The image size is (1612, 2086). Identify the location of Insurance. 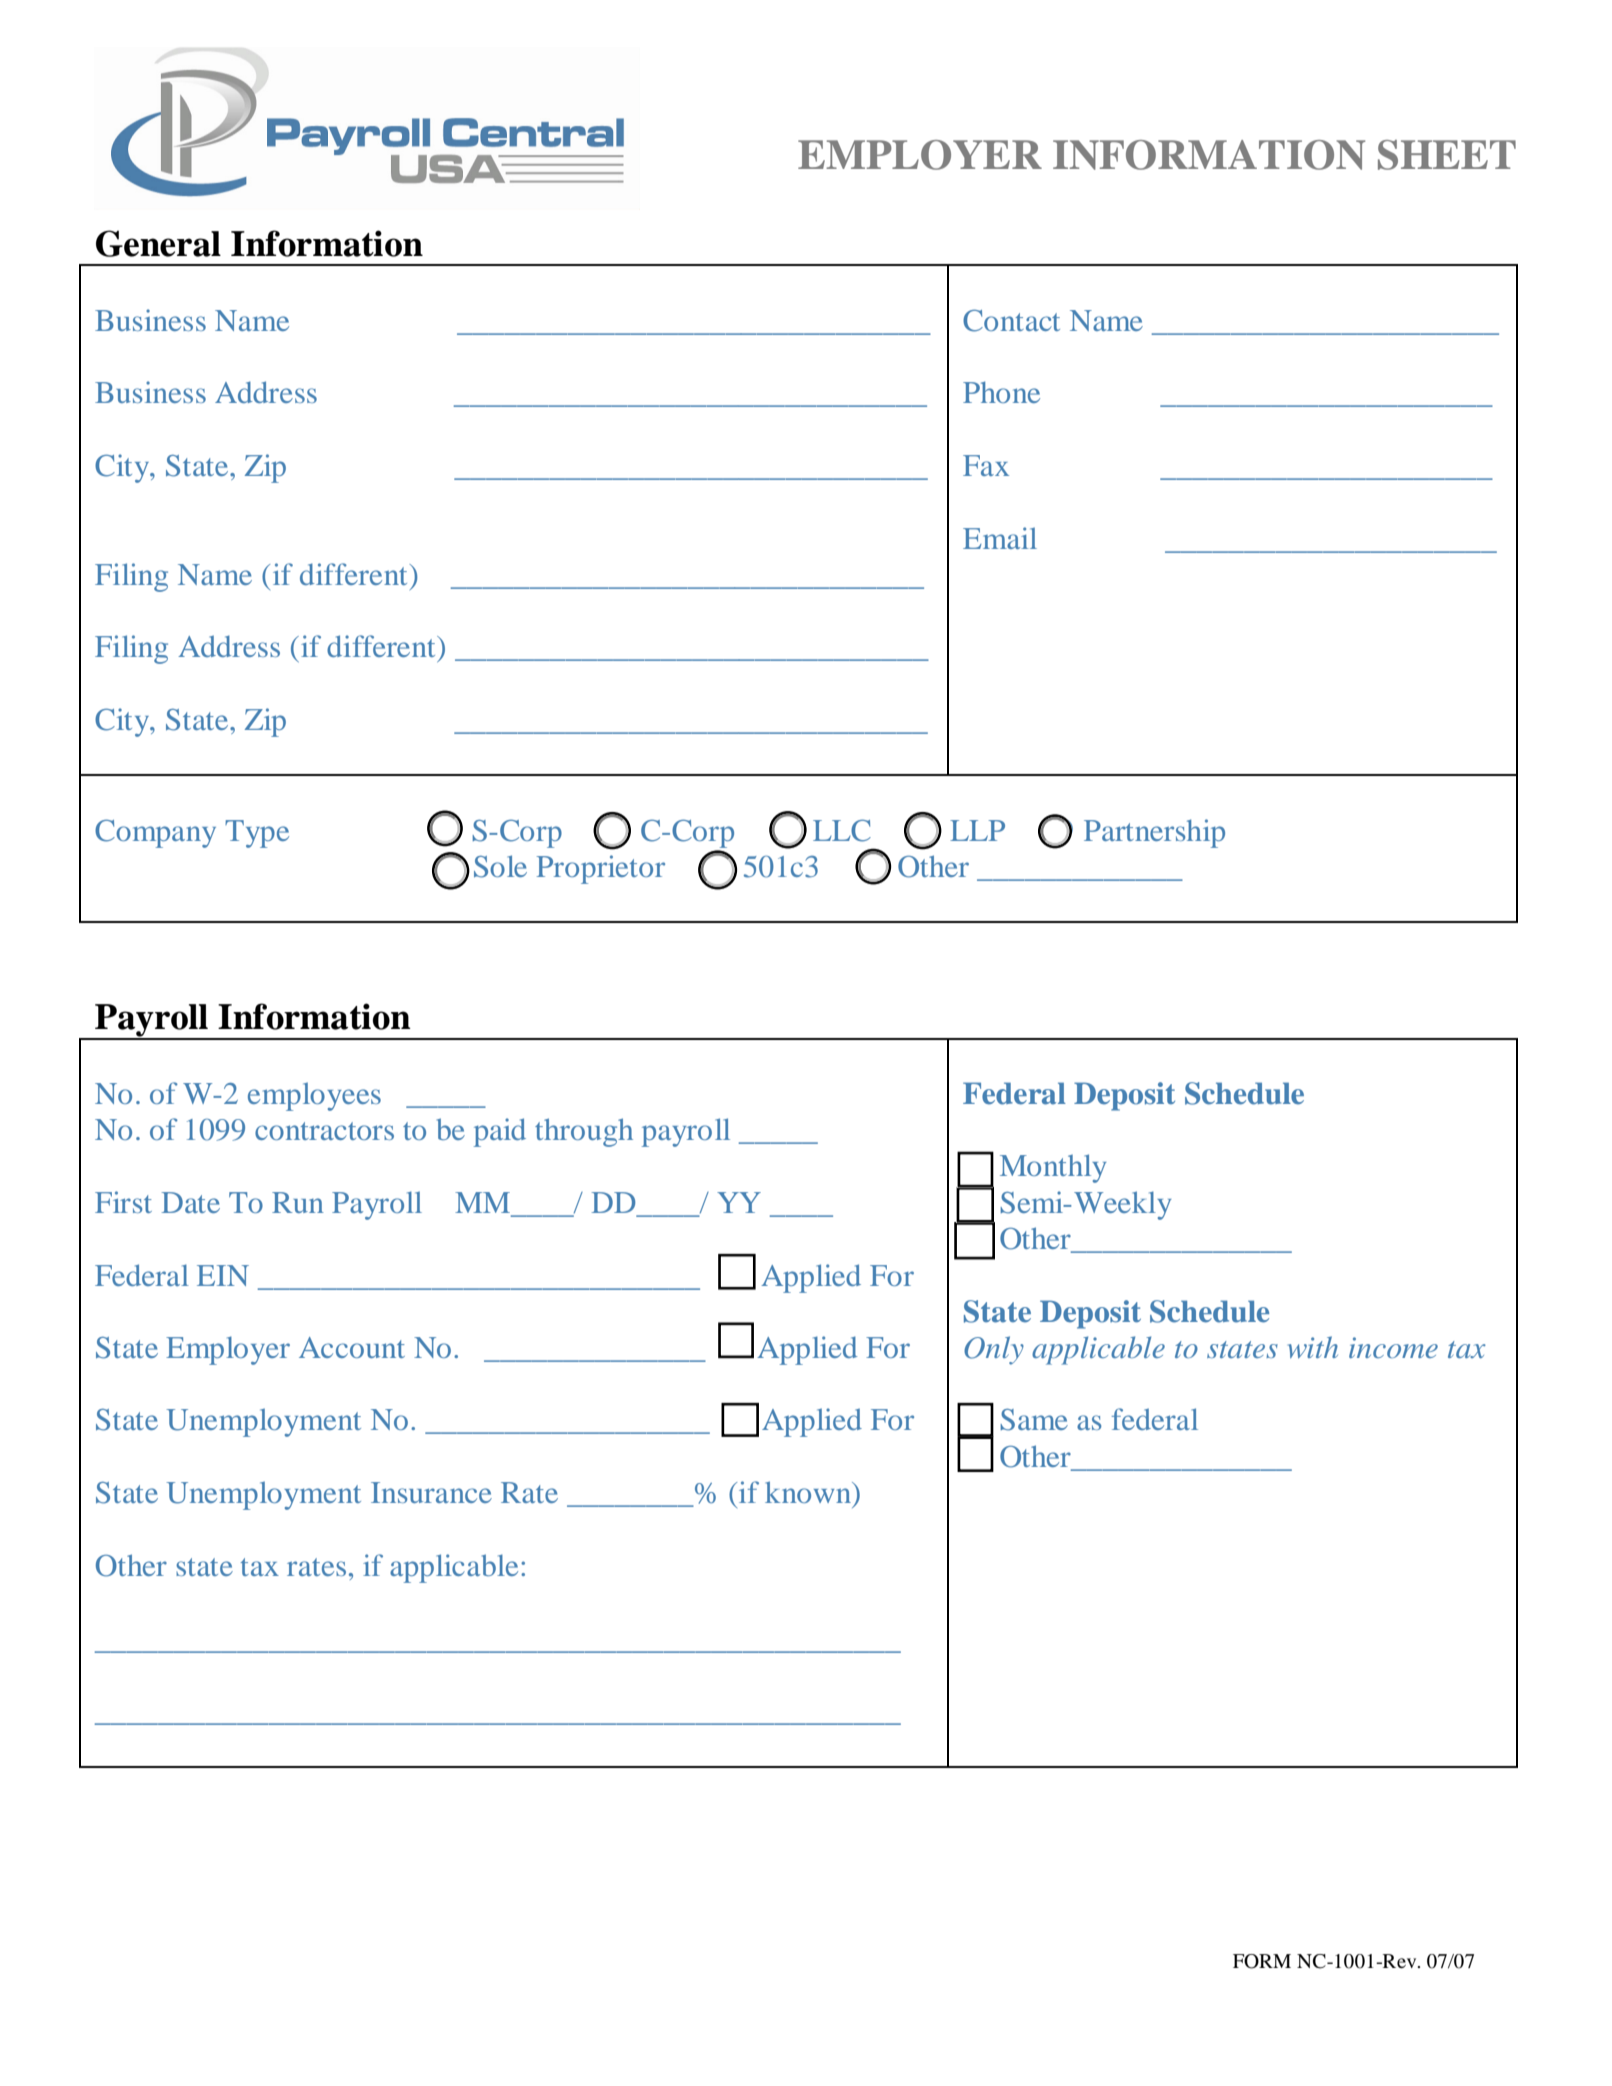
(431, 1492).
